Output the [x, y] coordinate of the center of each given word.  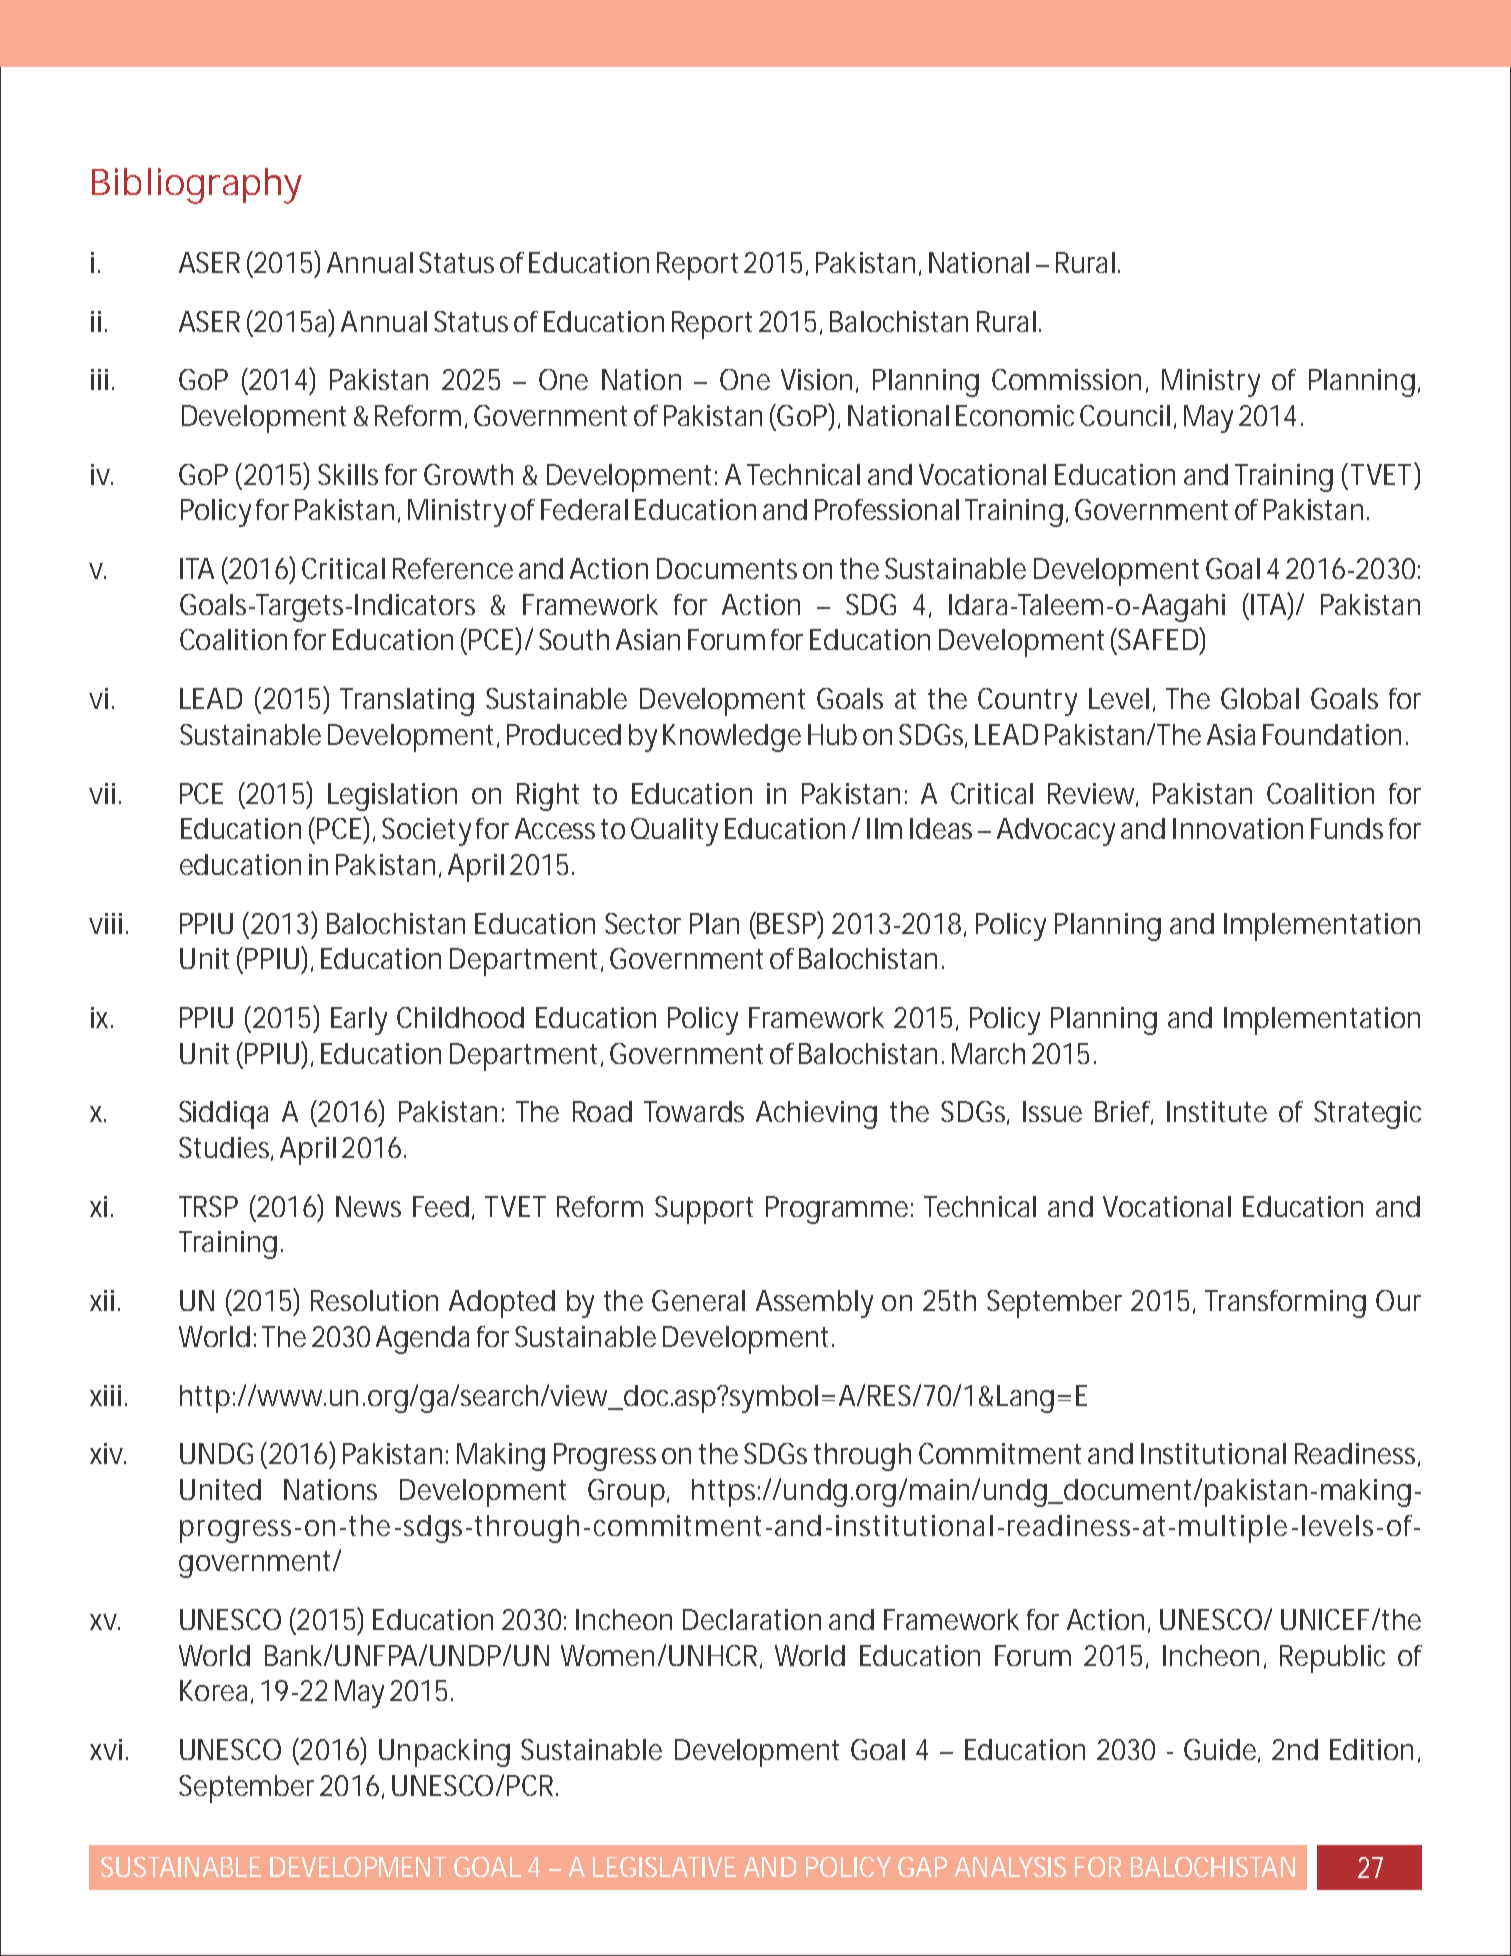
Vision [816, 379]
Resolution [374, 1300]
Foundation [1332, 734]
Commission [1066, 379]
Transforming [1285, 1304]
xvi [106, 1749]
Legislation [392, 797]
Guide [1221, 1751]
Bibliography [197, 186]
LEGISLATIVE [664, 1867]
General [698, 1300]
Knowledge [732, 738]
